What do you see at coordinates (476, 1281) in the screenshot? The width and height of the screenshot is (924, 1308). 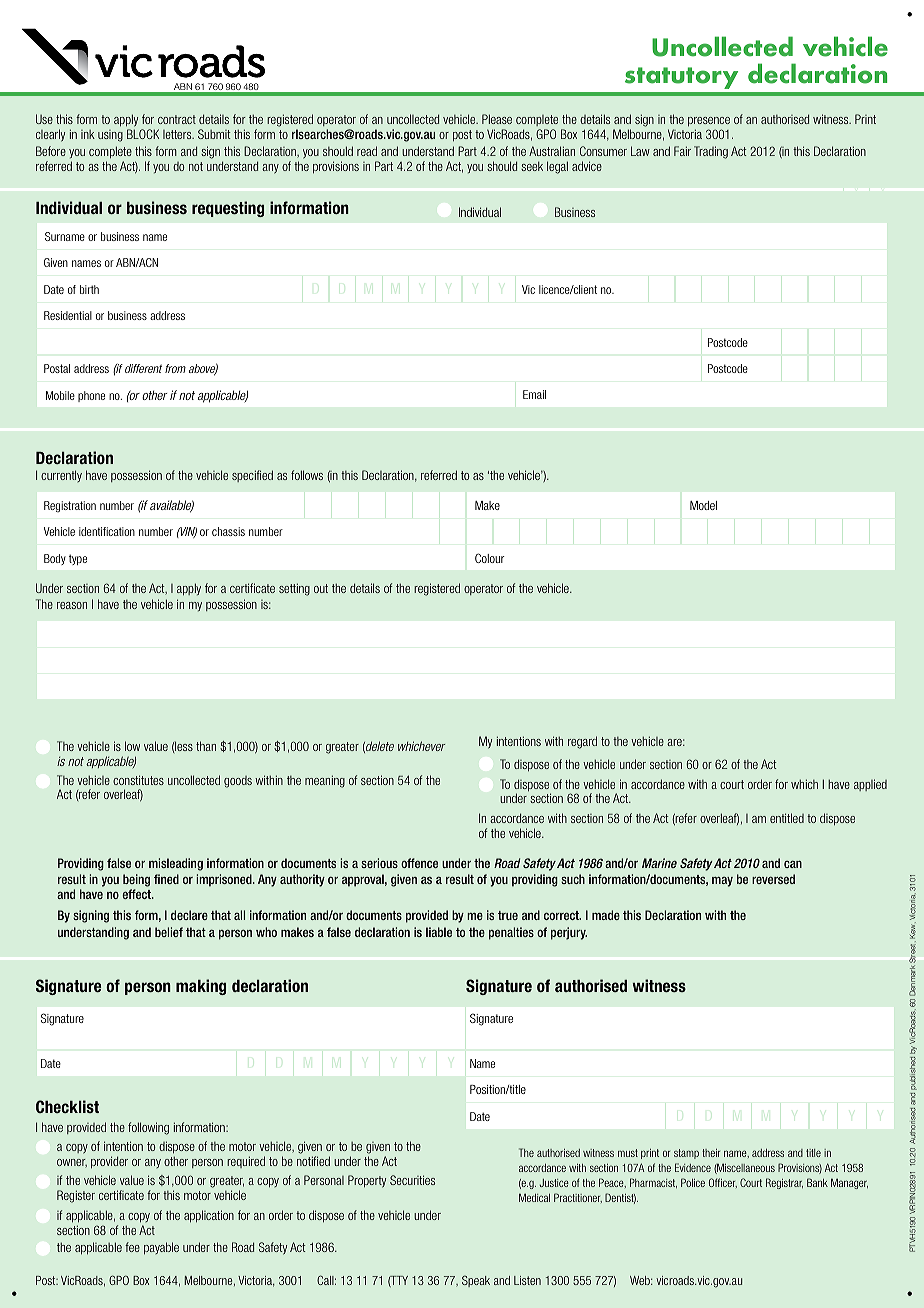 I see `Speak` at bounding box center [476, 1281].
